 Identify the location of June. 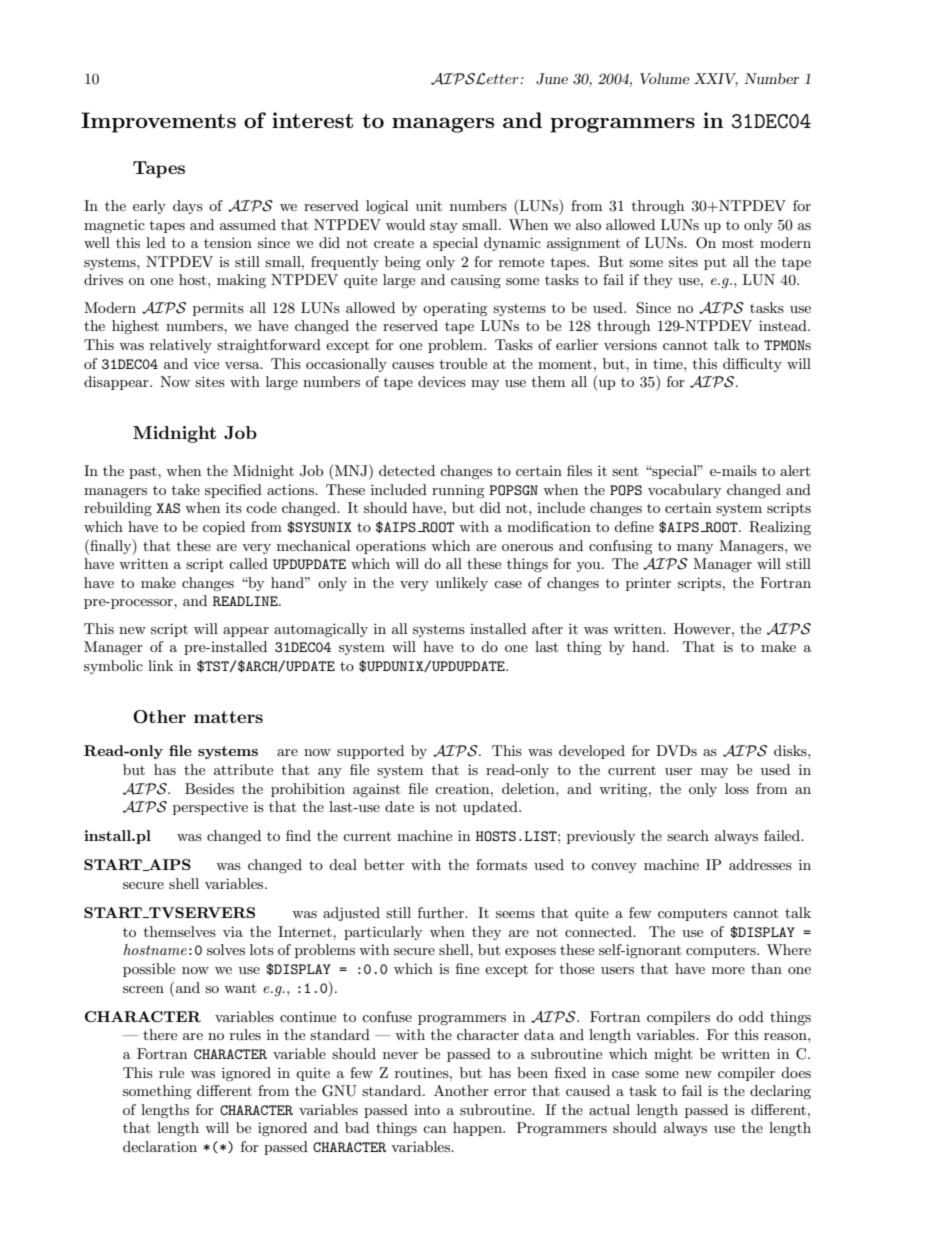
(552, 79).
